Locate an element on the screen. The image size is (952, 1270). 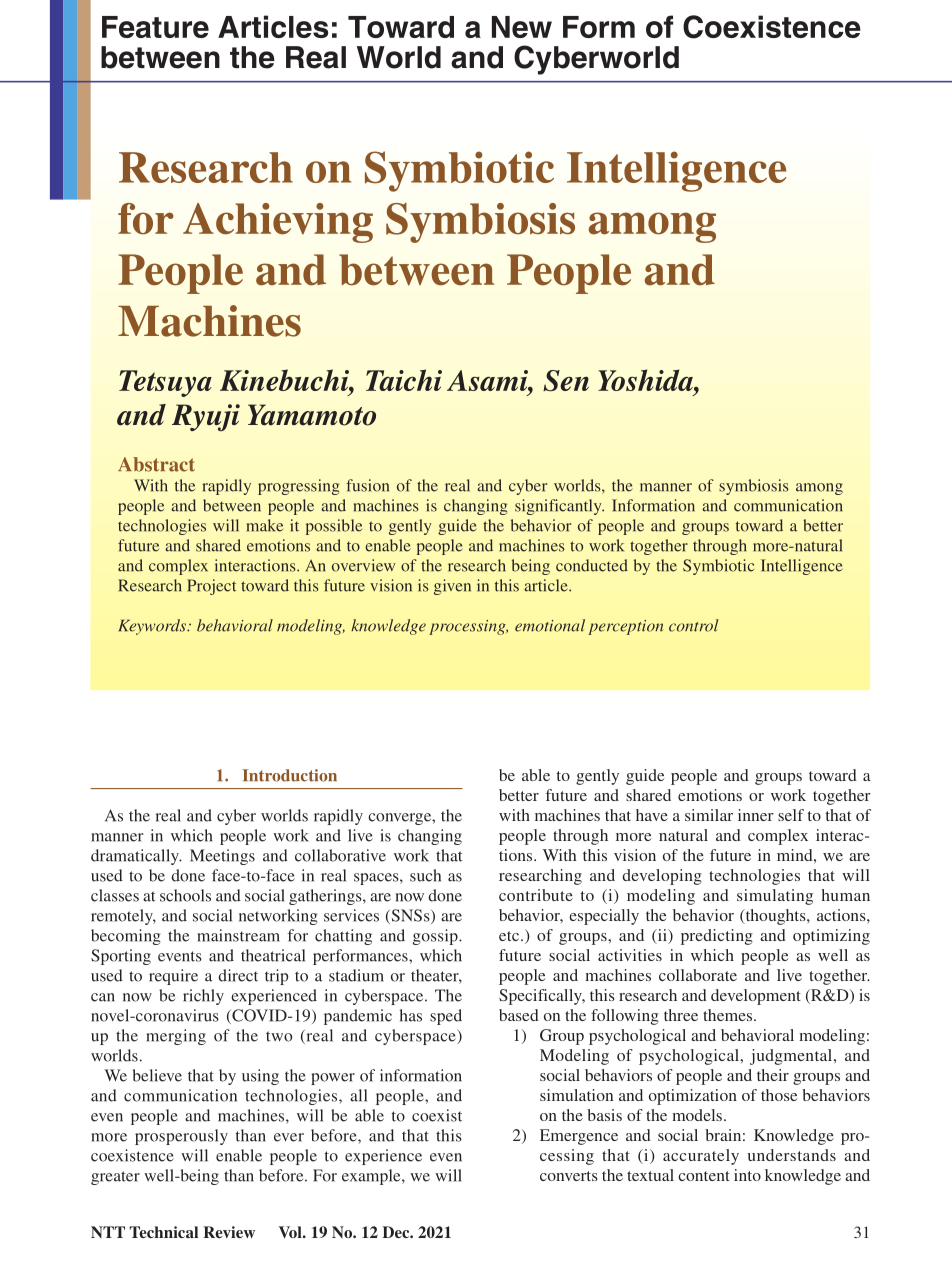
into is located at coordinates (747, 1175).
